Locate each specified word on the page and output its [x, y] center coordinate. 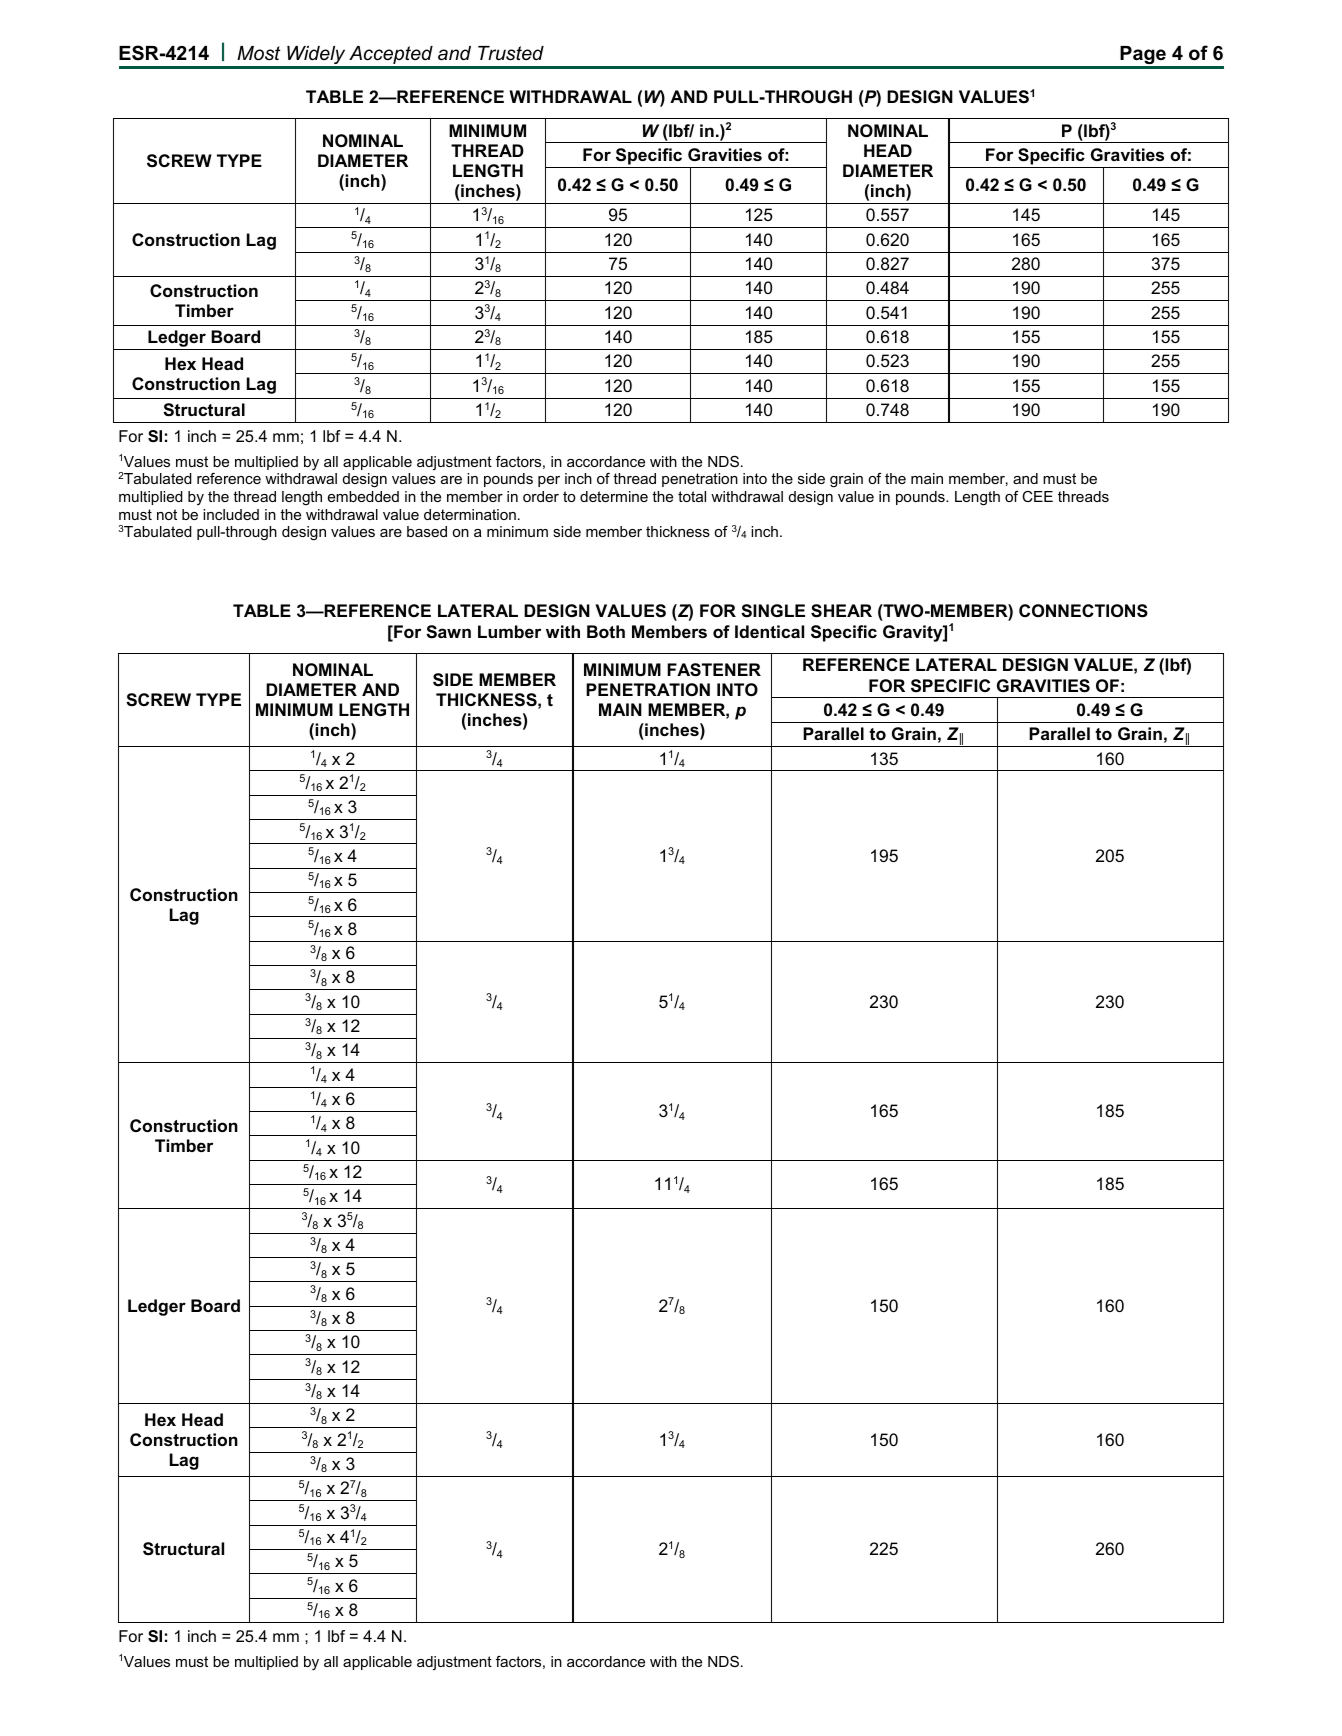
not [167, 514]
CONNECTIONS [1083, 611]
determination [470, 514]
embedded [363, 496]
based [427, 531]
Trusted [511, 53]
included [231, 514]
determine [614, 496]
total [692, 496]
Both [606, 631]
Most [258, 53]
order [541, 496]
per [549, 481]
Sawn [448, 632]
